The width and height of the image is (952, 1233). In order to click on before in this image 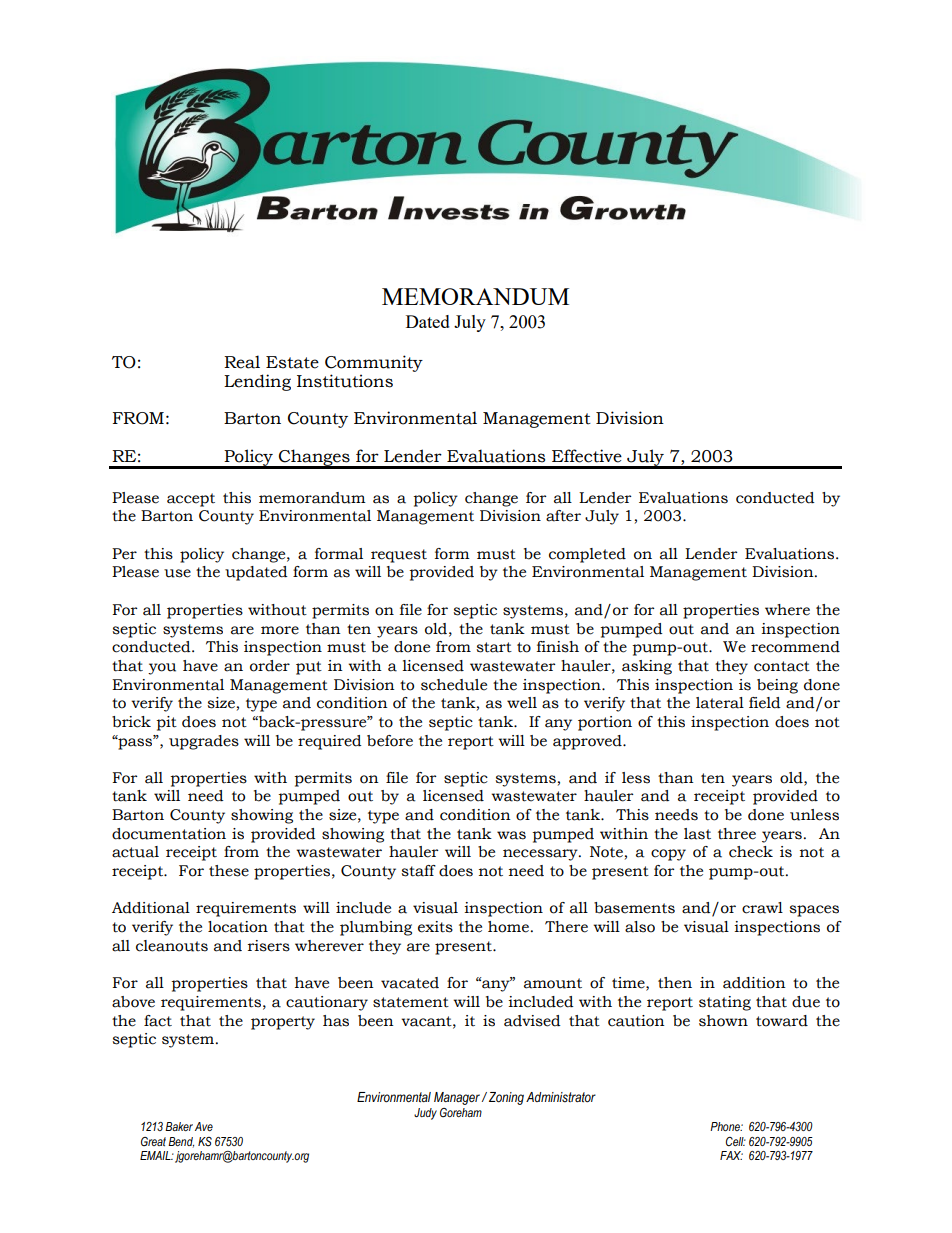, I will do `click(390, 741)`.
